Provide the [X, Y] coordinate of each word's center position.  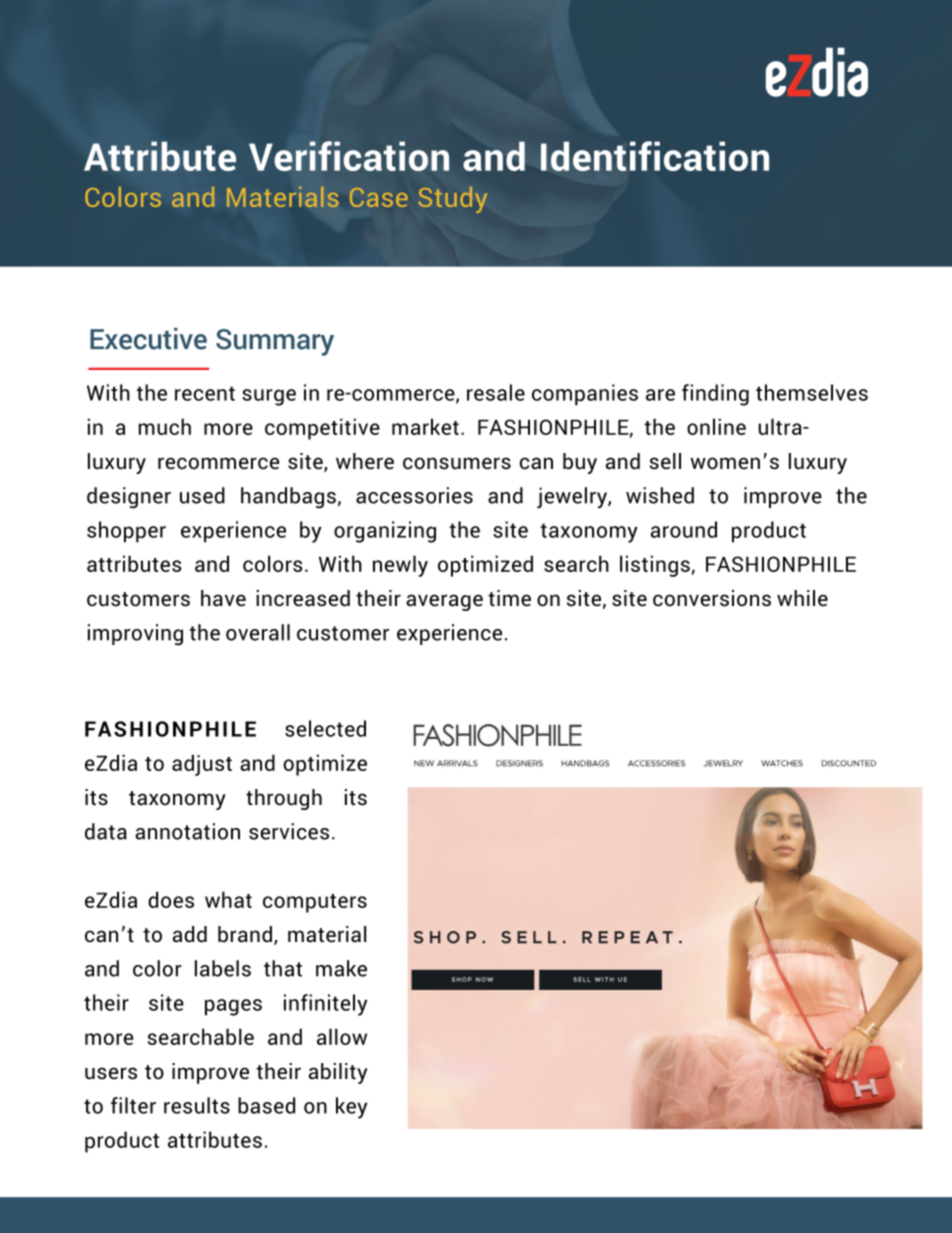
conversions [712, 598]
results [197, 1105]
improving [135, 635]
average [444, 602]
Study [453, 200]
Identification [655, 156]
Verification [349, 156]
